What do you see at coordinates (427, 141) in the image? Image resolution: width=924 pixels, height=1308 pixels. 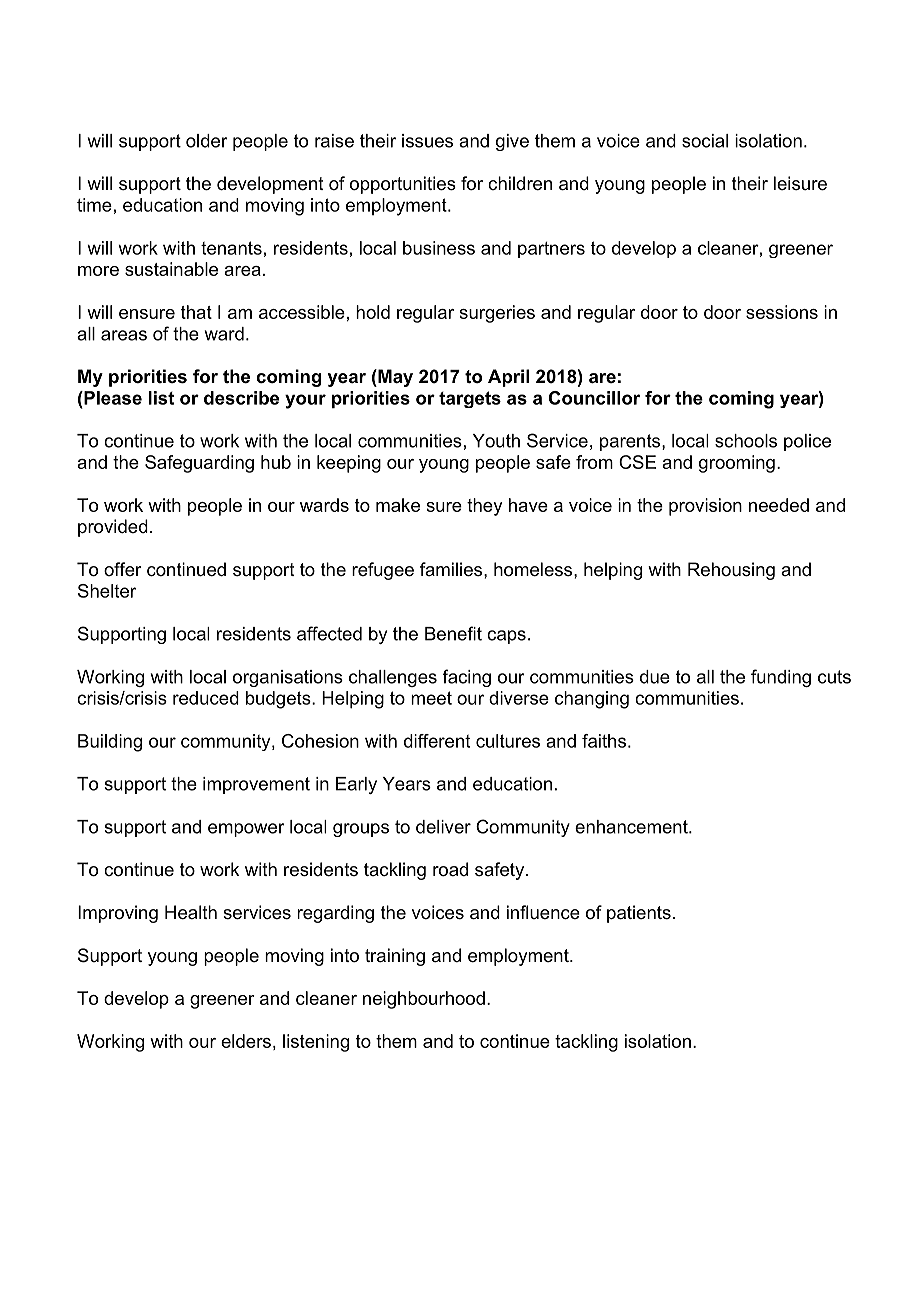 I see `issues` at bounding box center [427, 141].
